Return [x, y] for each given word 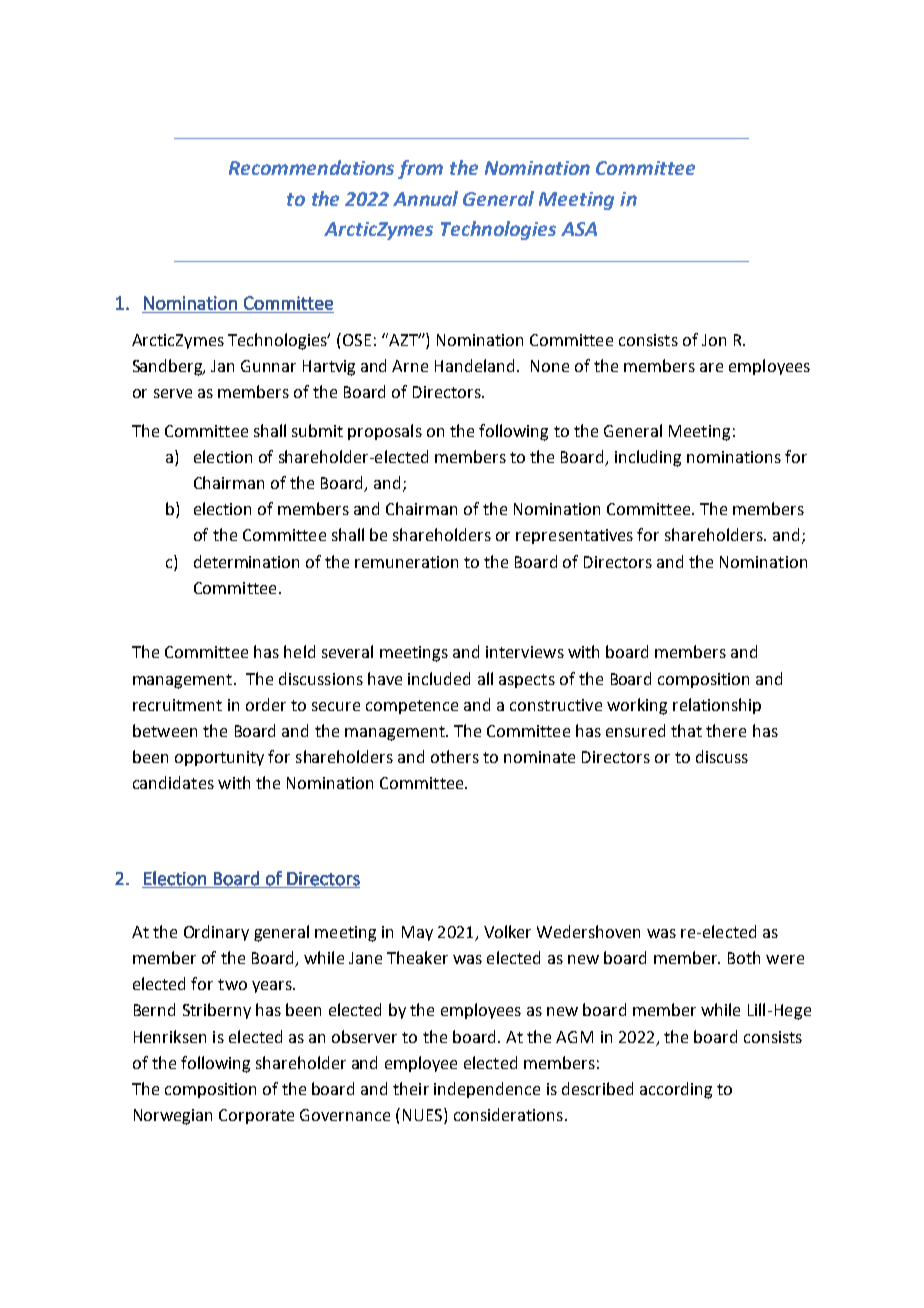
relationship [717, 706]
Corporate [256, 1116]
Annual [425, 198]
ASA [579, 229]
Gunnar [268, 366]
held [299, 651]
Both [744, 957]
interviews [525, 652]
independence [487, 1090]
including [648, 458]
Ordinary [216, 933]
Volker [507, 931]
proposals [385, 432]
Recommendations [311, 167]
